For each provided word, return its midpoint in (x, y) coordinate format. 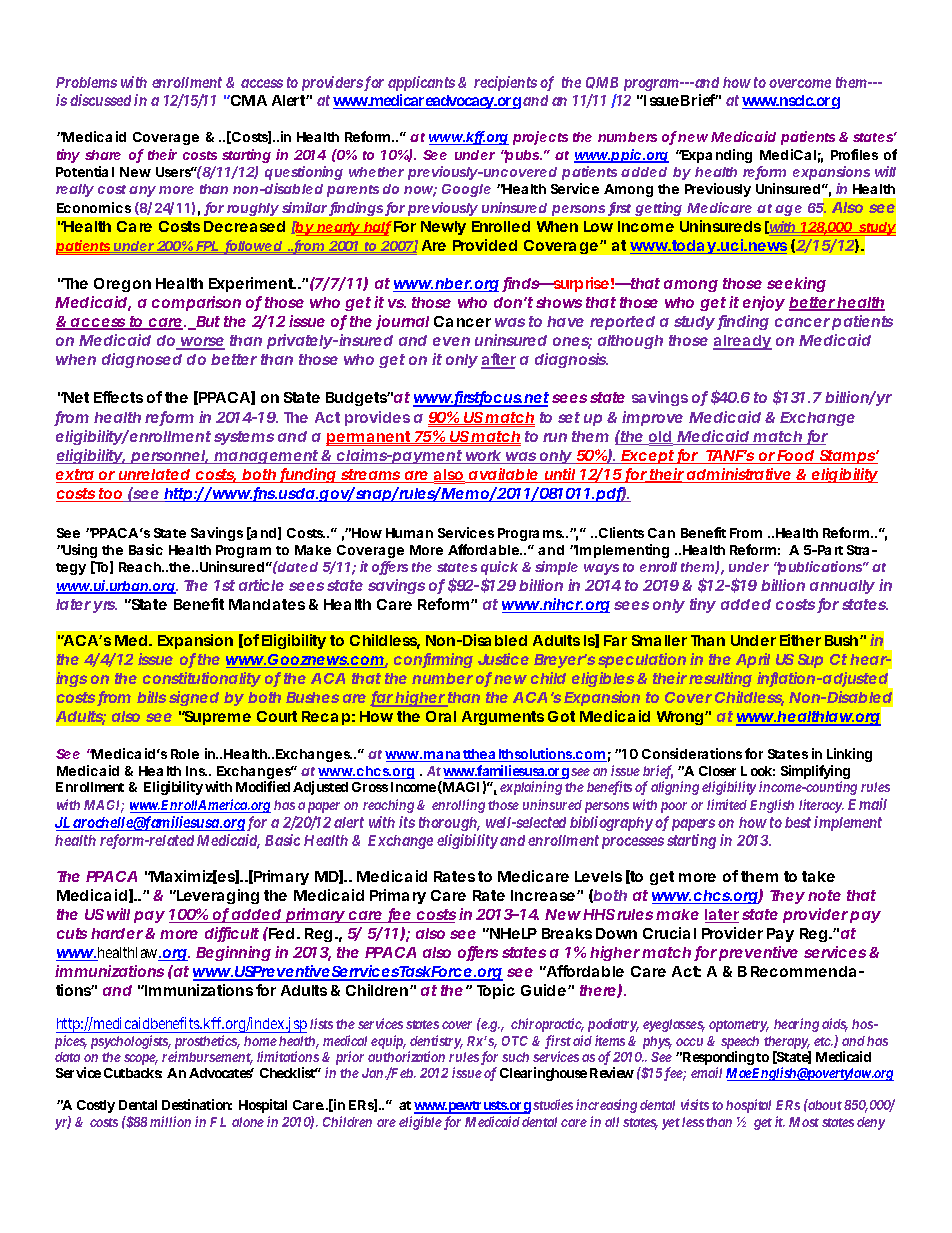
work (482, 457)
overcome (800, 83)
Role (185, 754)
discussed (100, 100)
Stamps (846, 457)
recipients (505, 83)
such (515, 1057)
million (170, 1121)
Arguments (503, 718)
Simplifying (815, 773)
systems (244, 438)
